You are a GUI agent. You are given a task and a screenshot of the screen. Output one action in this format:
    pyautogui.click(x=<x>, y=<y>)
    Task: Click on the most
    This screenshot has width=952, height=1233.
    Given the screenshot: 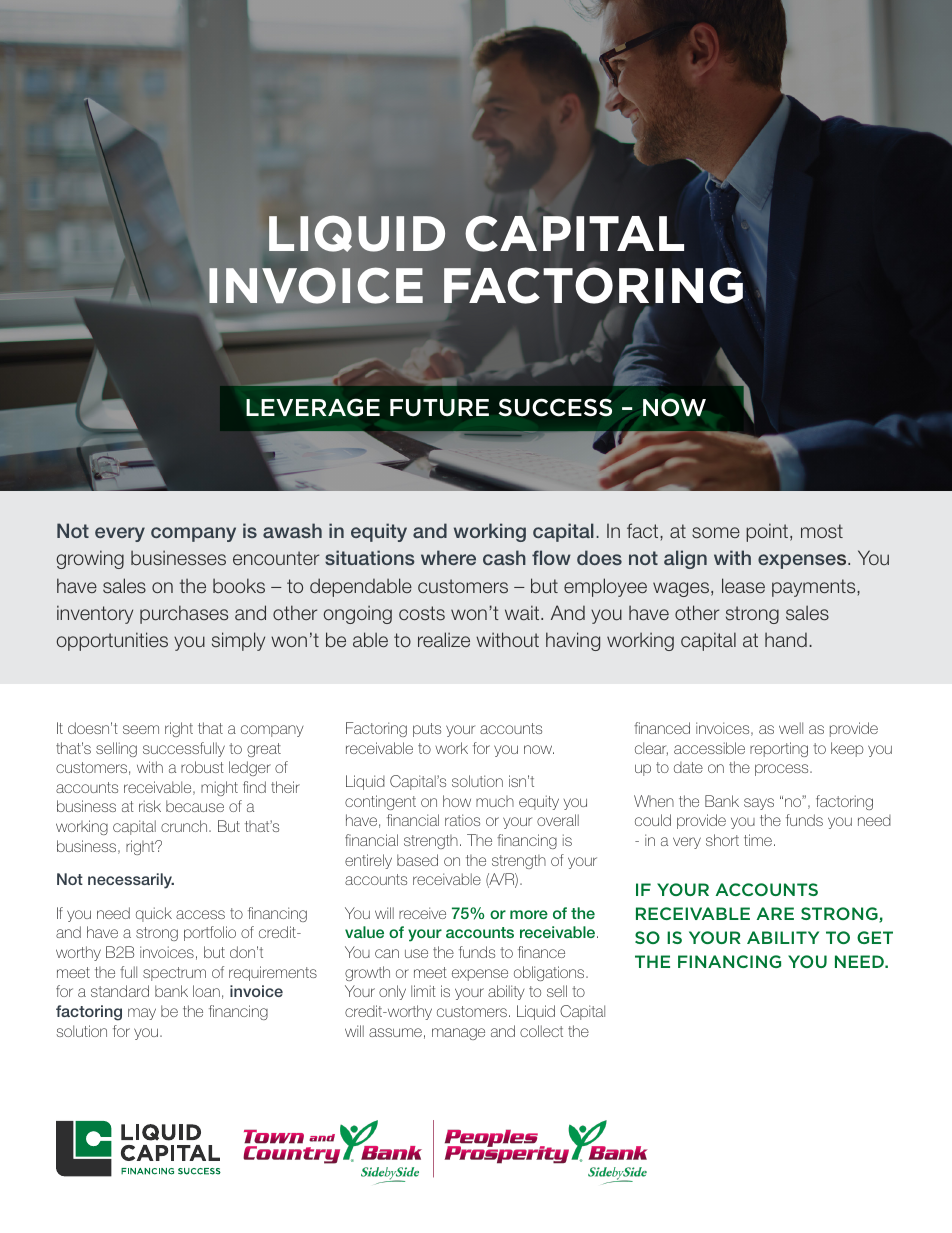 What is the action you would take?
    pyautogui.click(x=822, y=531)
